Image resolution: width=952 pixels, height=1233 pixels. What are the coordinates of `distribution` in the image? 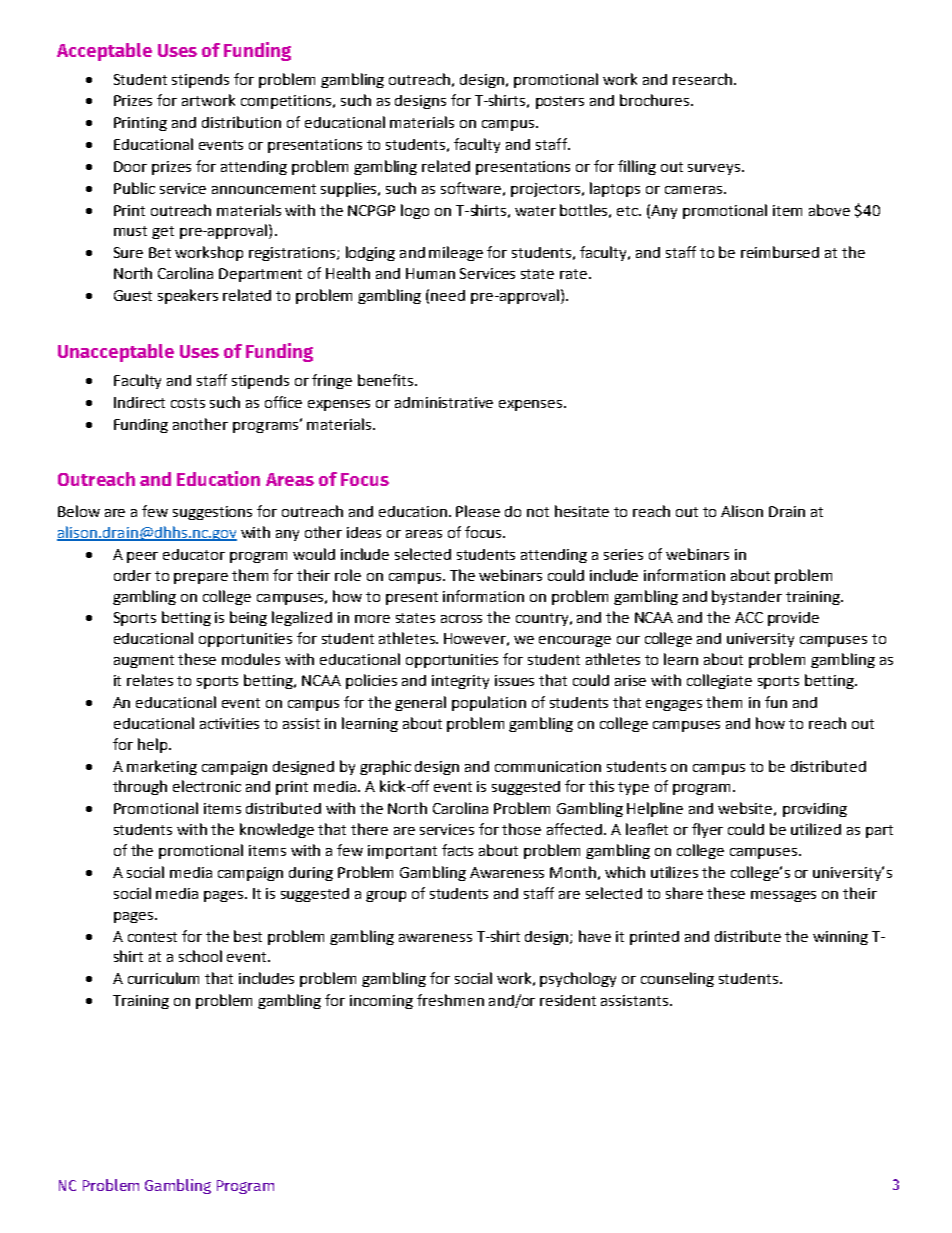 It's located at (241, 122).
